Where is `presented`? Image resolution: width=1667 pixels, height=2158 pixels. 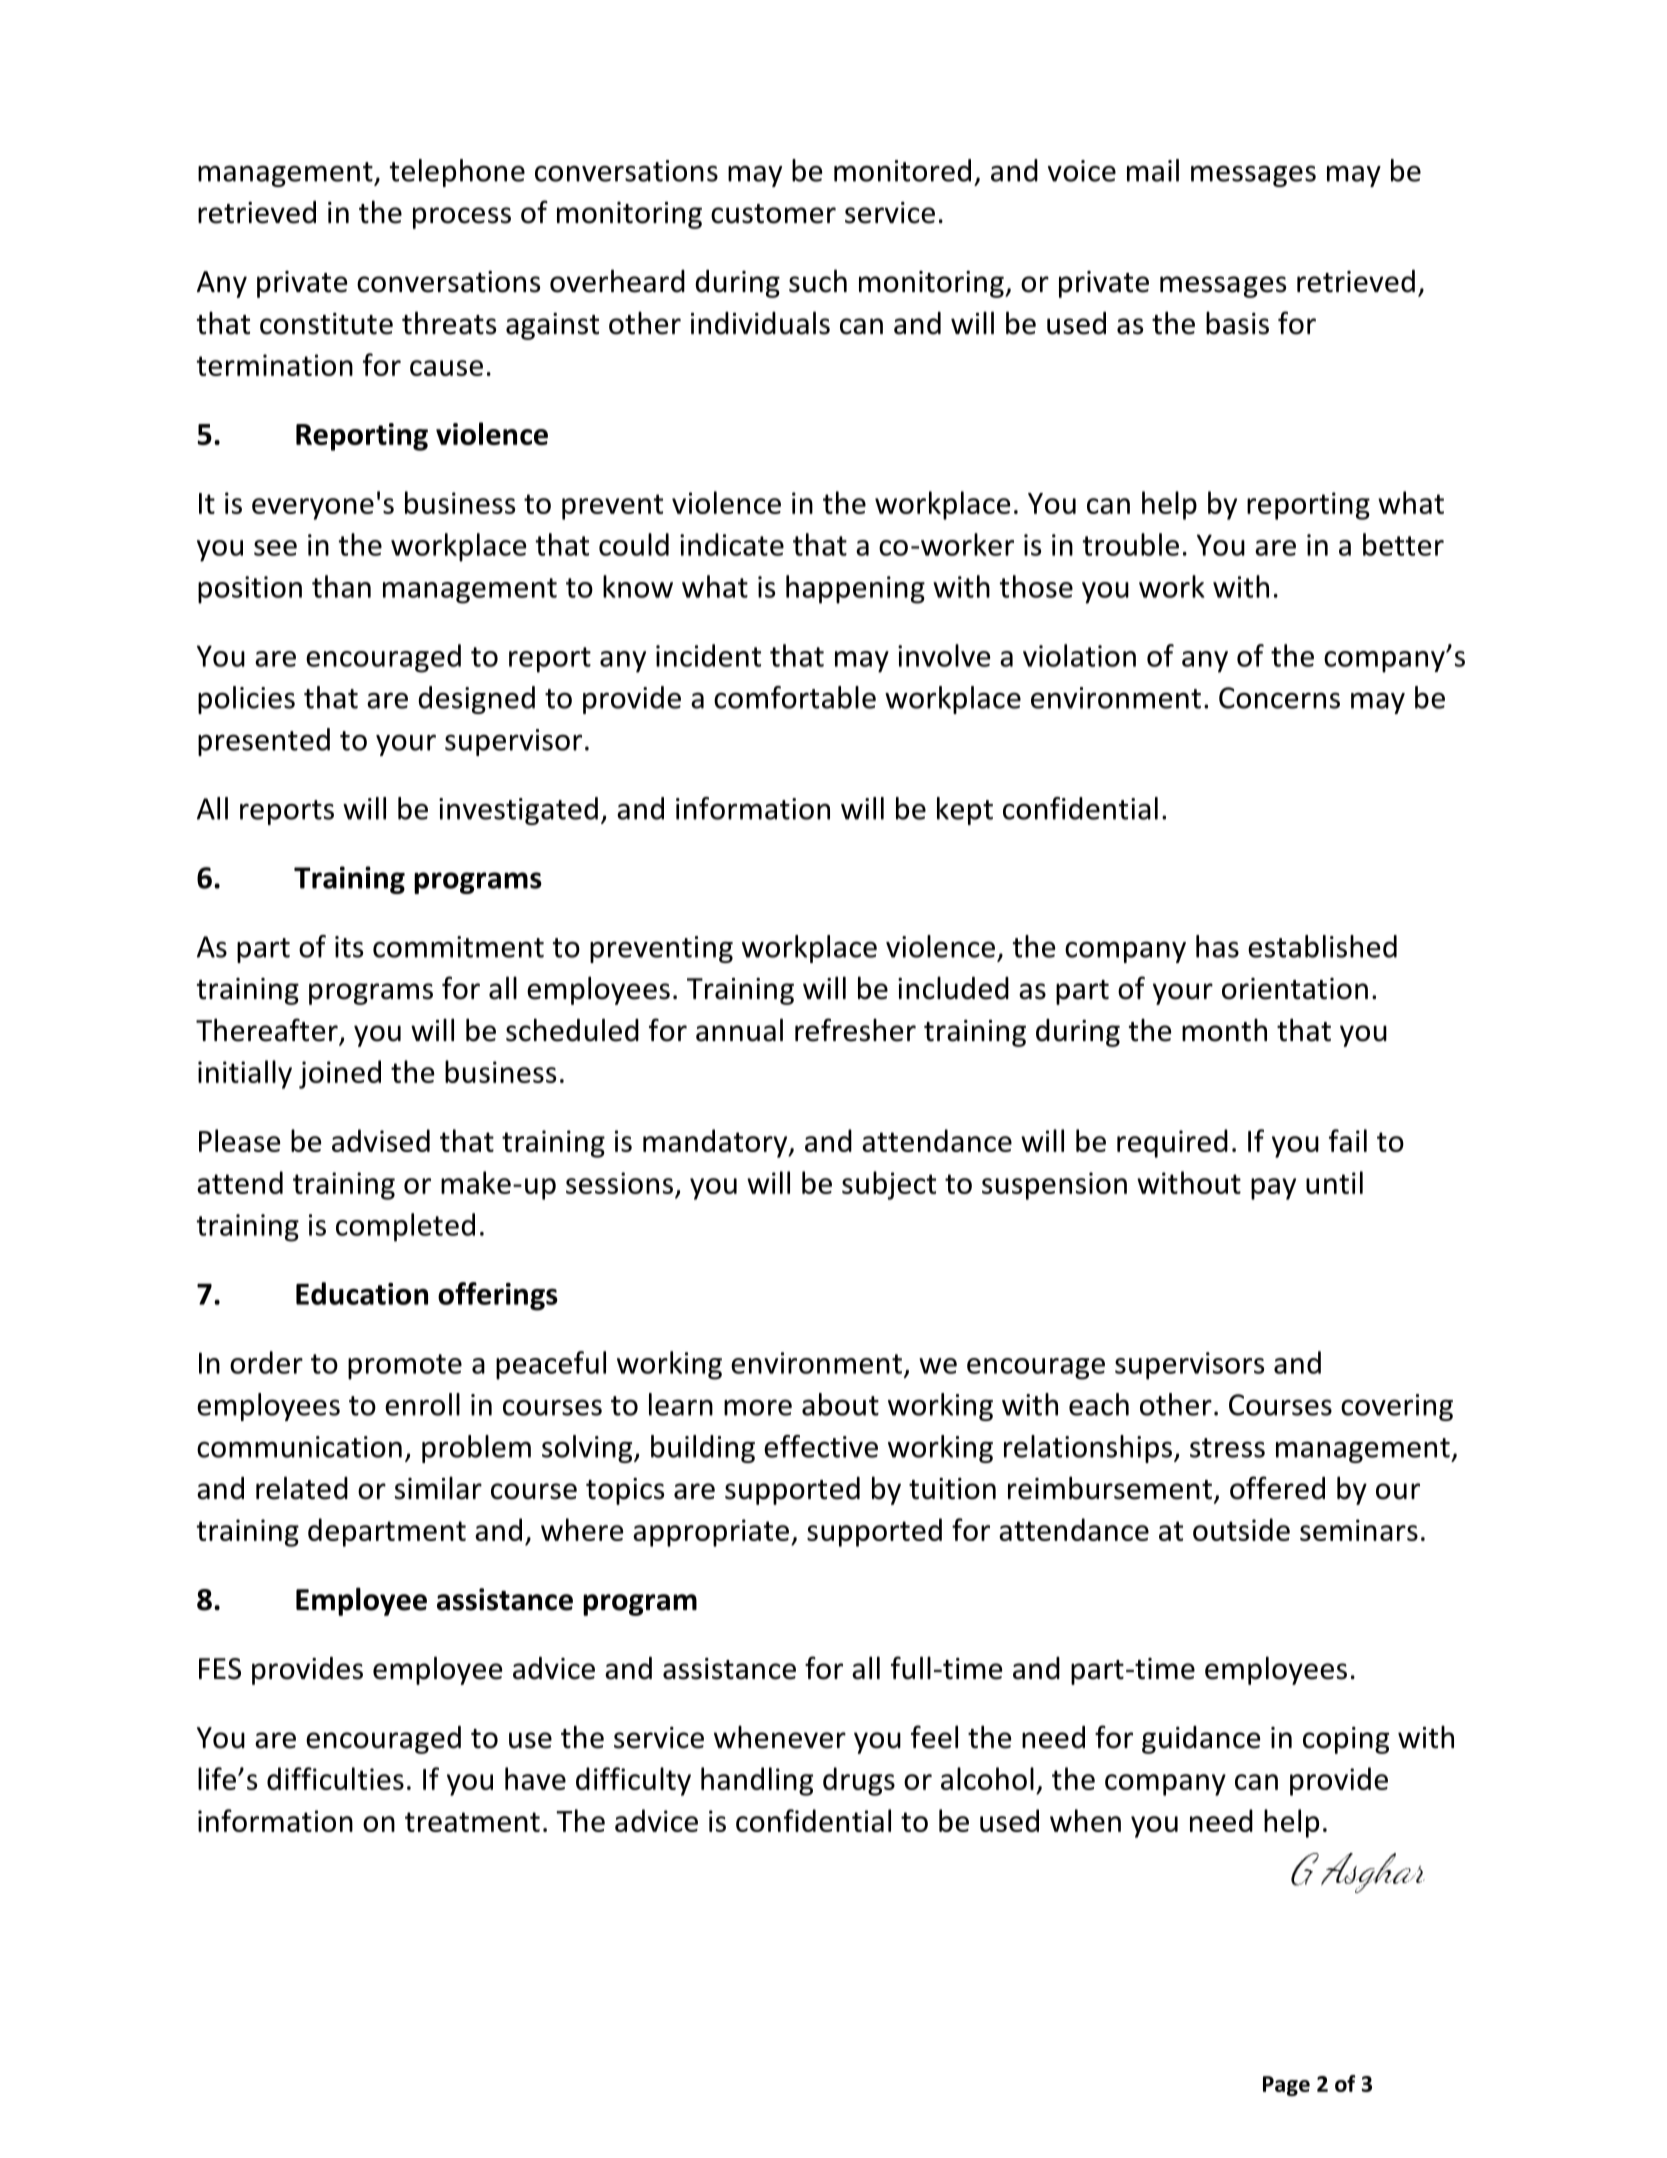 presented is located at coordinates (264, 742).
